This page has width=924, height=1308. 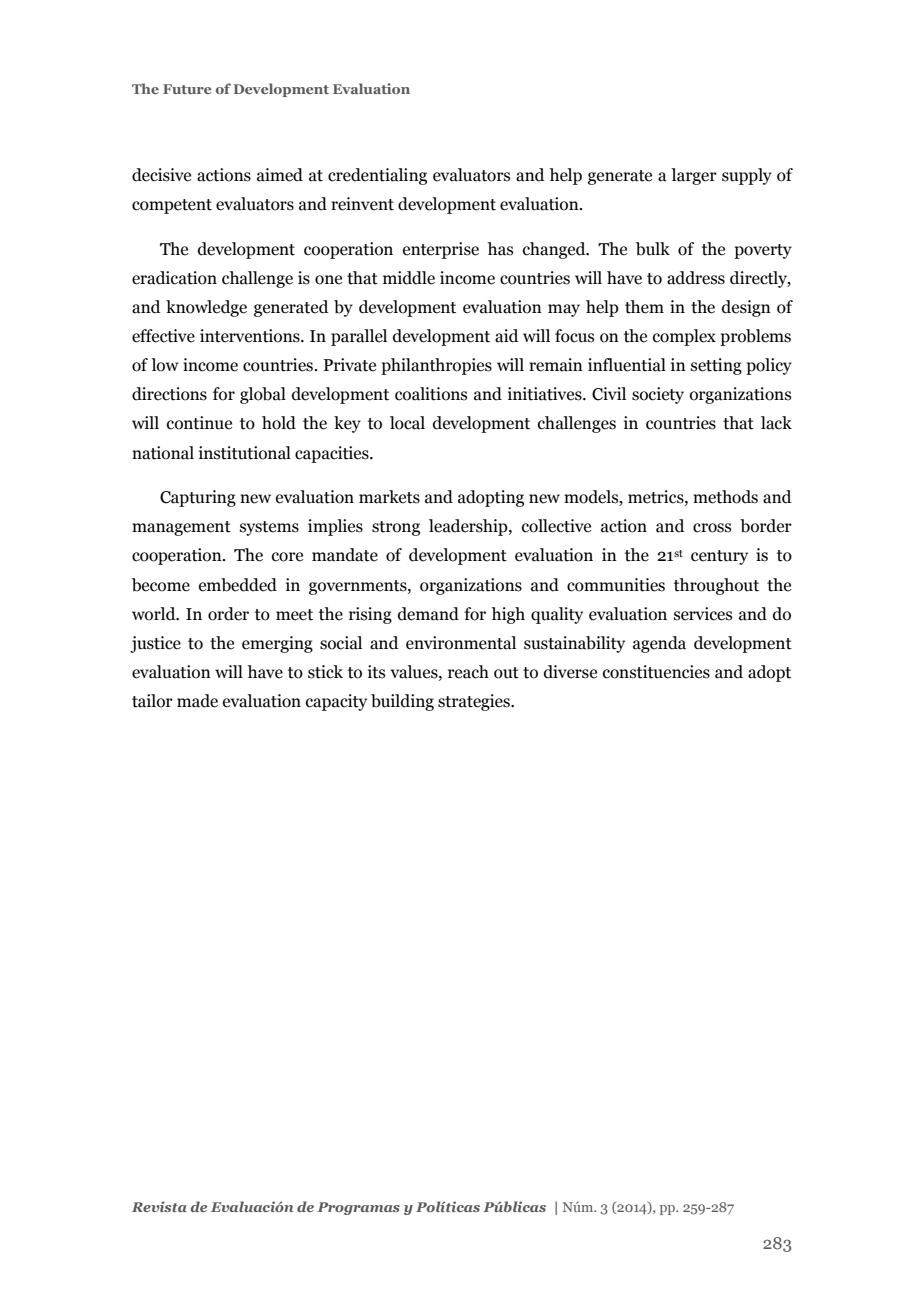 What do you see at coordinates (159, 1206) in the page?
I see `Revista` at bounding box center [159, 1206].
